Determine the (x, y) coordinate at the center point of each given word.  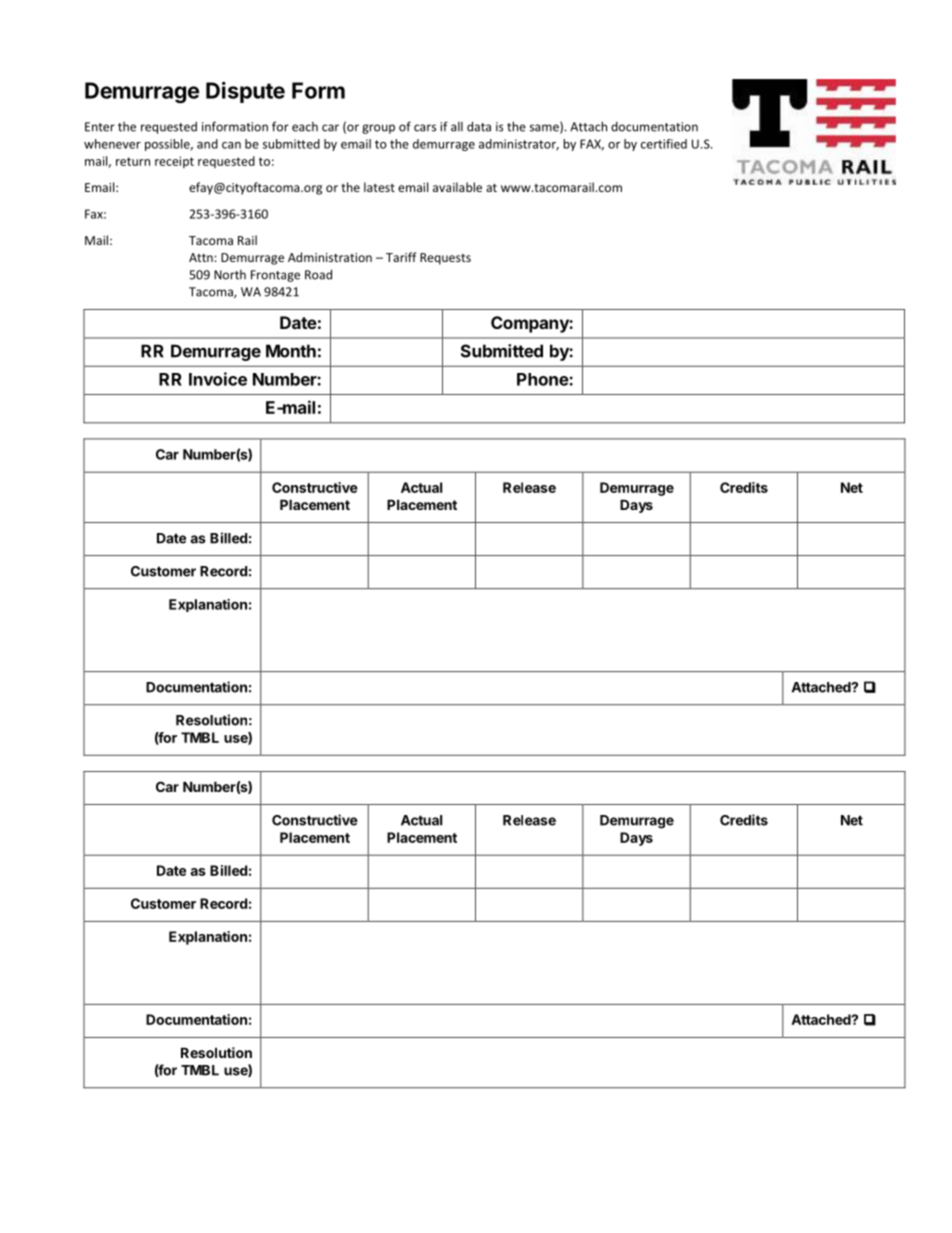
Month (291, 351)
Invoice (218, 379)
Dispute (245, 92)
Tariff (401, 257)
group (378, 129)
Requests (445, 259)
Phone (543, 379)
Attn (202, 257)
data (479, 126)
